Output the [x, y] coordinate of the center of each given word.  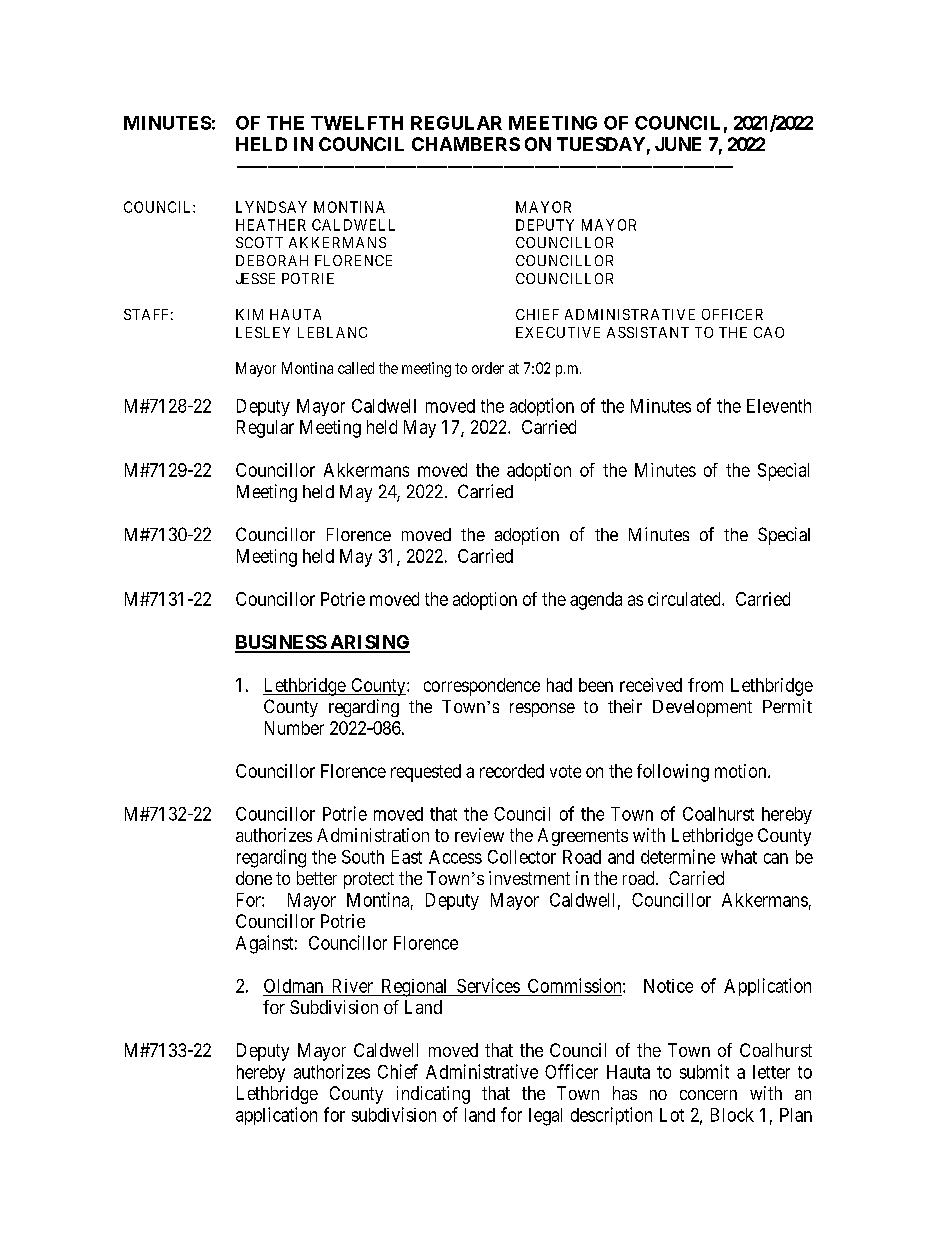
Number [294, 728]
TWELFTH [357, 123]
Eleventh [779, 406]
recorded [512, 771]
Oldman [293, 986]
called [356, 368]
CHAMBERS [466, 144]
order [488, 368]
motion [742, 771]
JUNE [678, 144]
